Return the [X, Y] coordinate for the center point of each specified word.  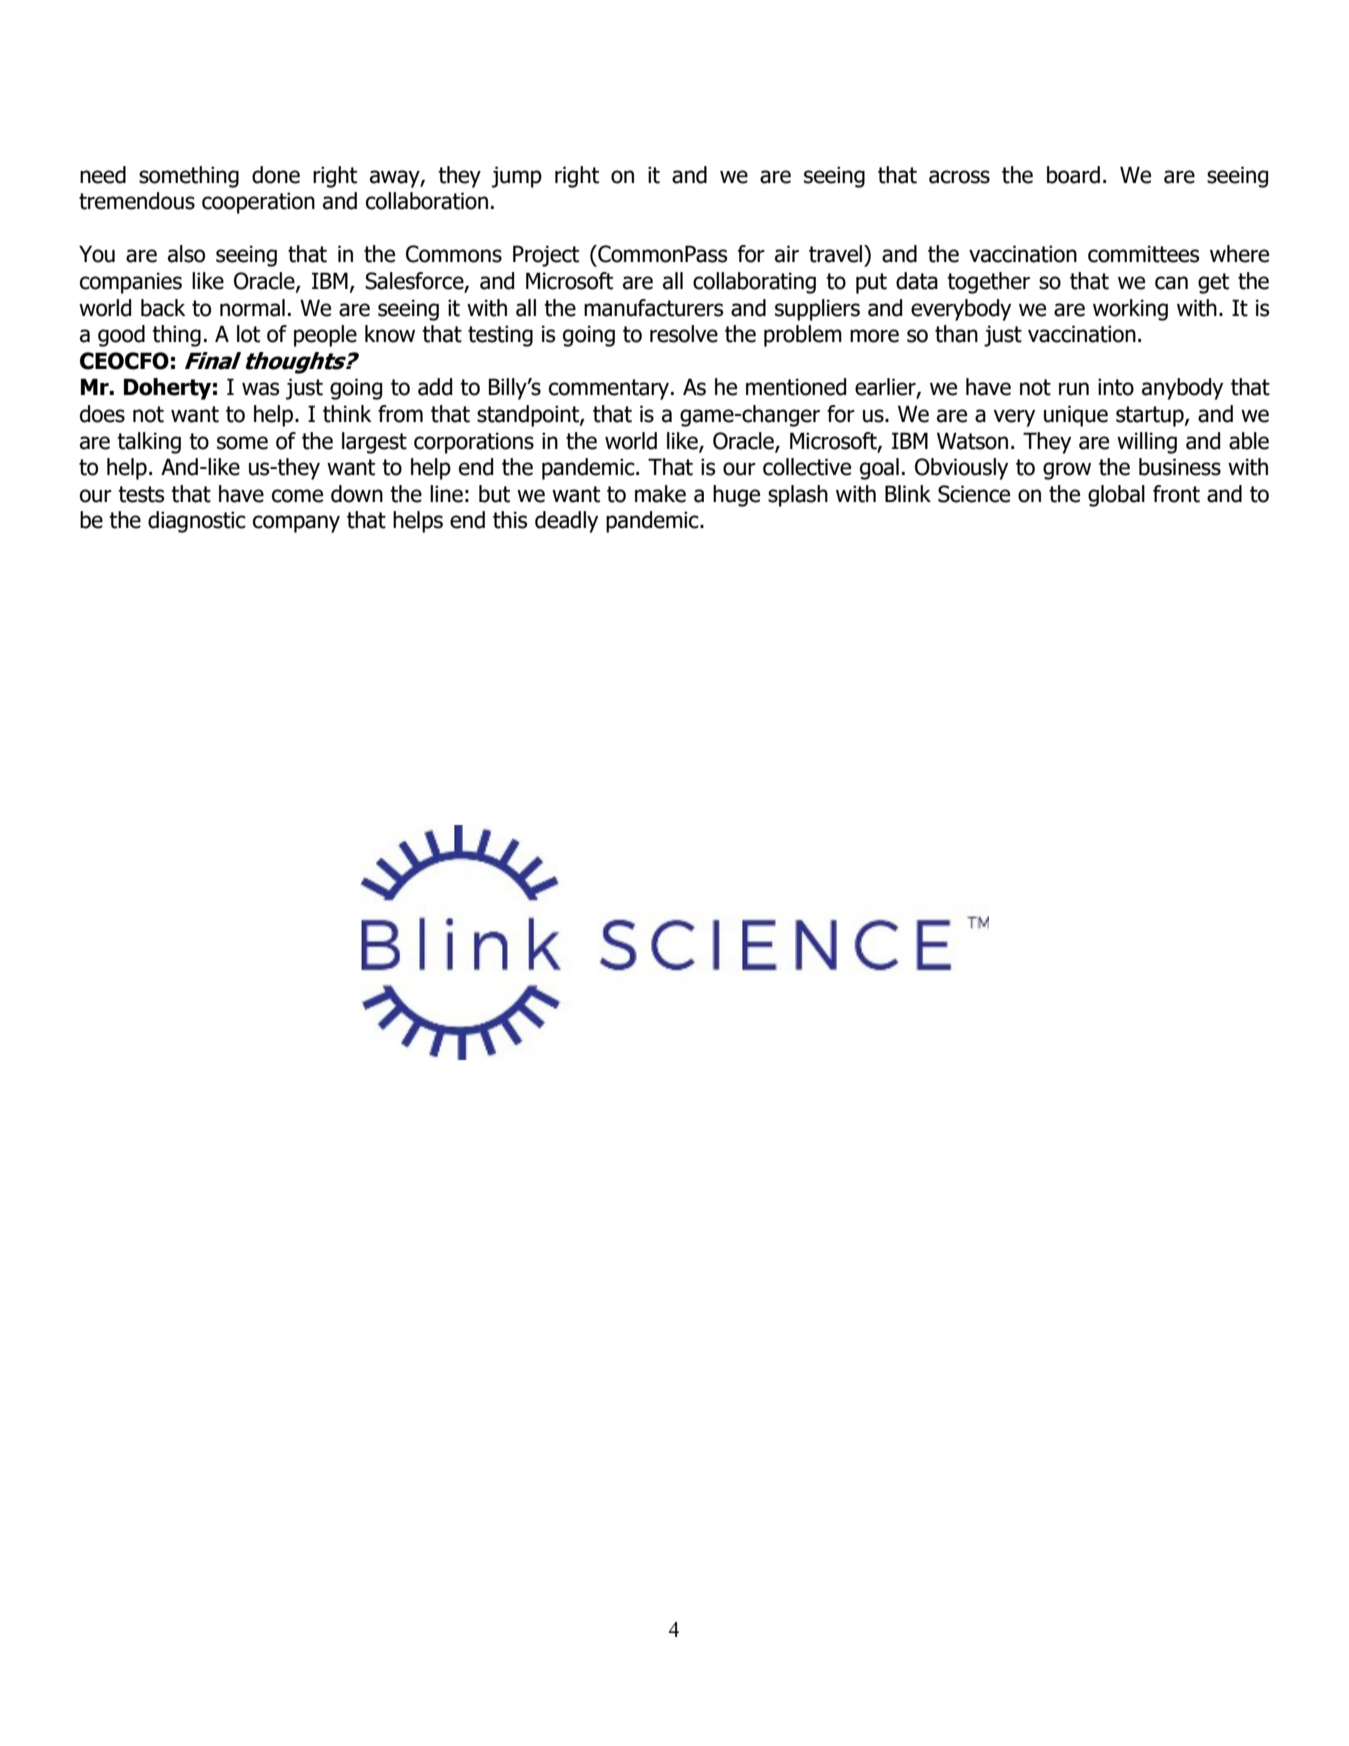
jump [517, 177]
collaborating [754, 283]
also [186, 254]
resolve [684, 334]
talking [149, 443]
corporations [474, 443]
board [1073, 175]
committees [1143, 254]
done [276, 175]
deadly [566, 522]
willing [1147, 443]
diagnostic [197, 522]
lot [248, 334]
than [956, 334]
